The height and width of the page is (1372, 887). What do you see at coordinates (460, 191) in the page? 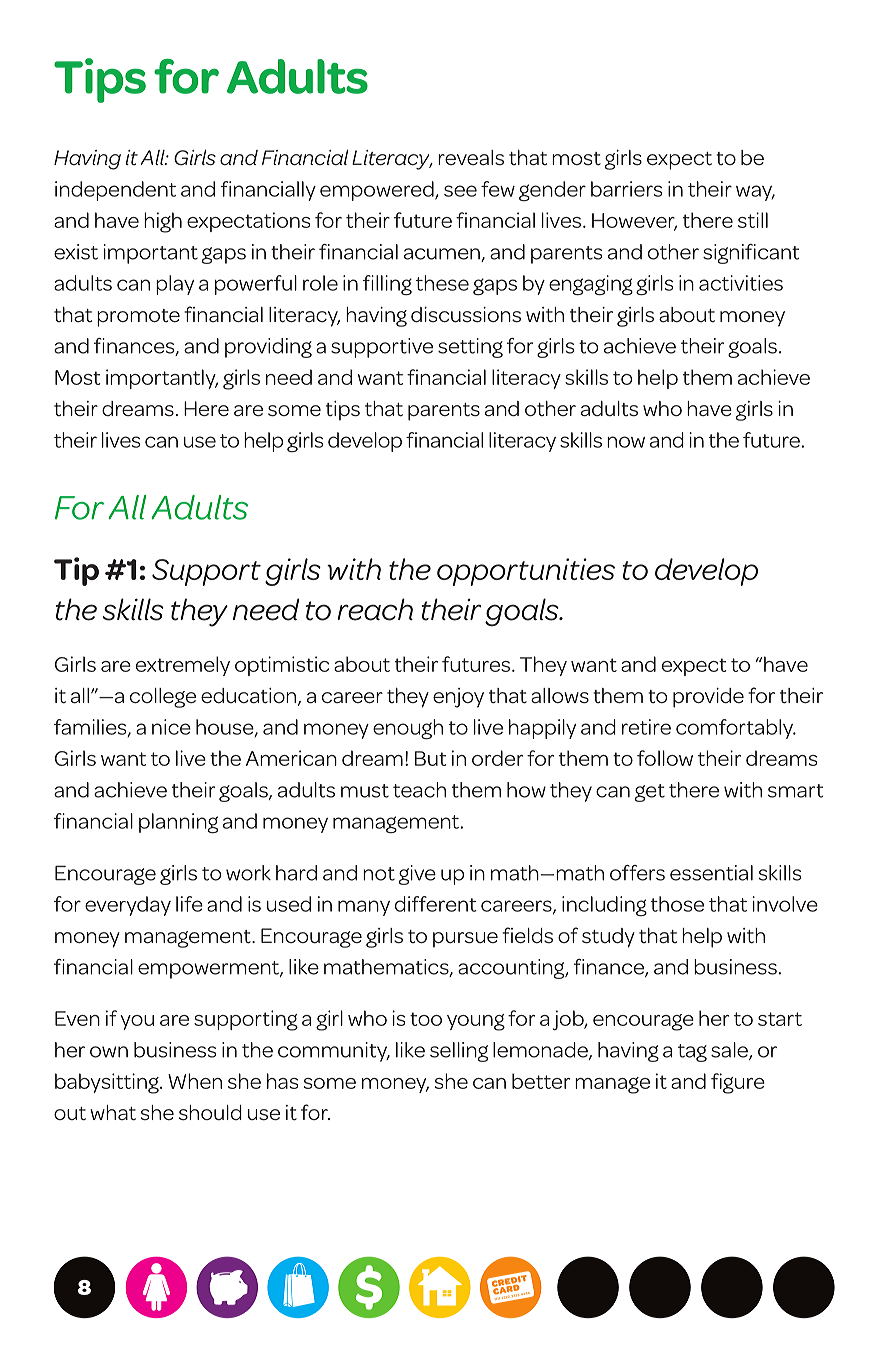
I see `see` at bounding box center [460, 191].
